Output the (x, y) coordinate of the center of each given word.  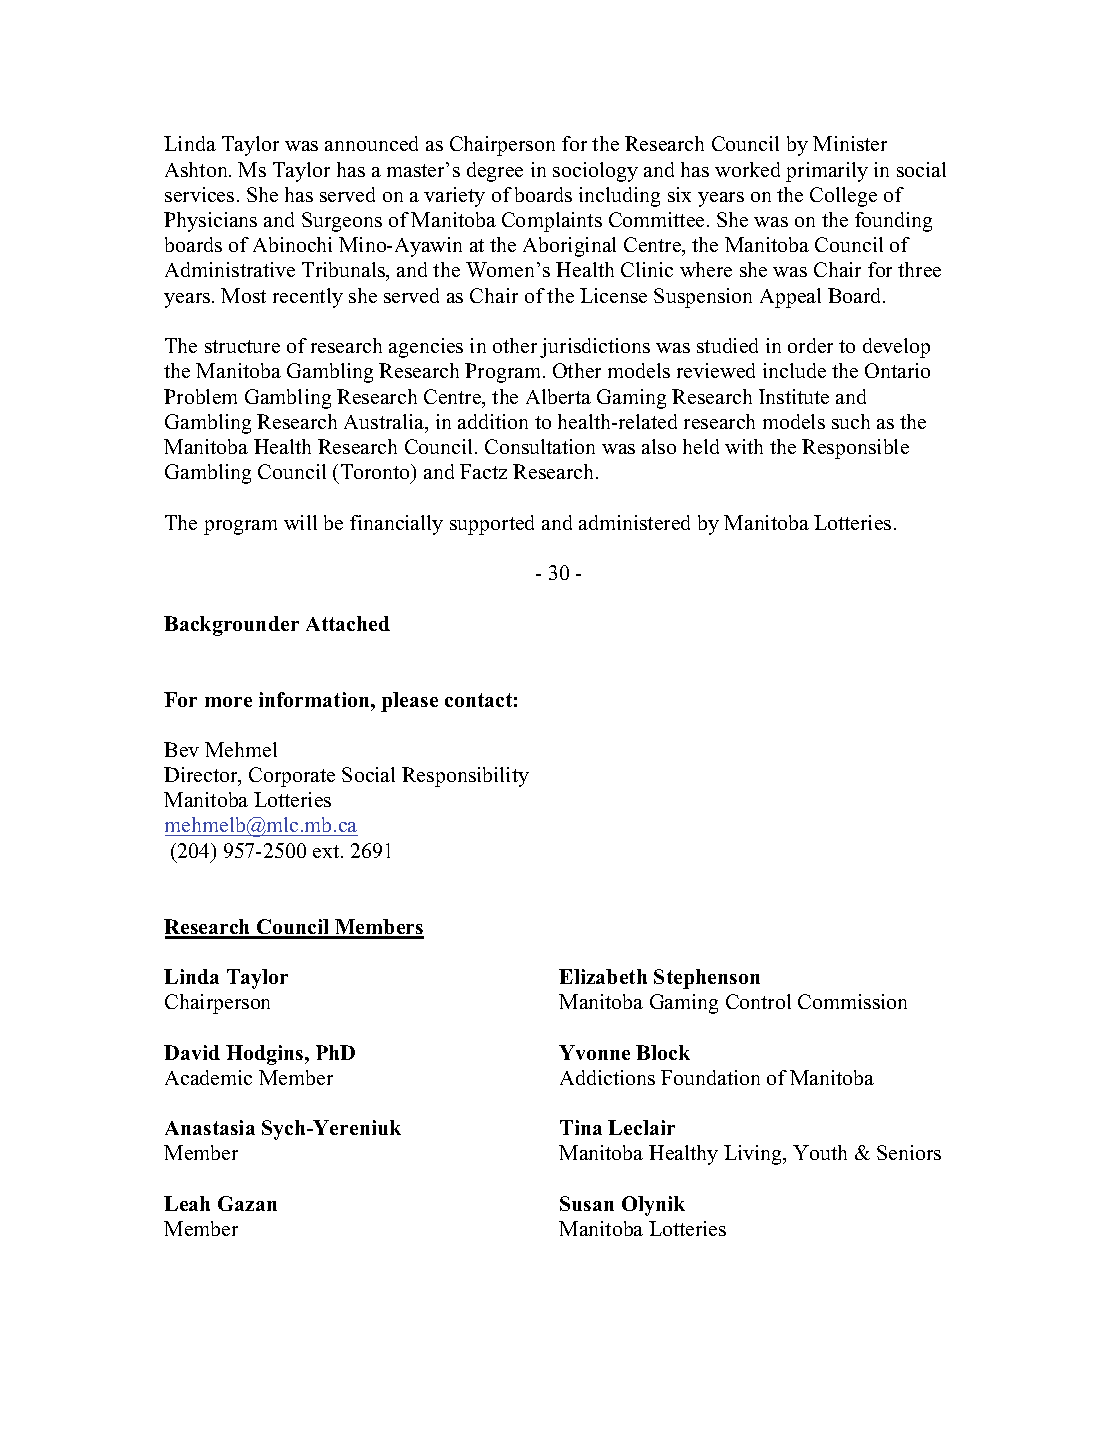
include (794, 370)
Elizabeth (603, 976)
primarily (827, 172)
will (300, 522)
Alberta (558, 396)
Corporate (292, 777)
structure (242, 346)
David (192, 1052)
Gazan (247, 1203)
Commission (852, 1001)
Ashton (197, 169)
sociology (595, 172)
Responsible (855, 449)
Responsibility (465, 777)
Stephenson (707, 979)
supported (492, 525)
